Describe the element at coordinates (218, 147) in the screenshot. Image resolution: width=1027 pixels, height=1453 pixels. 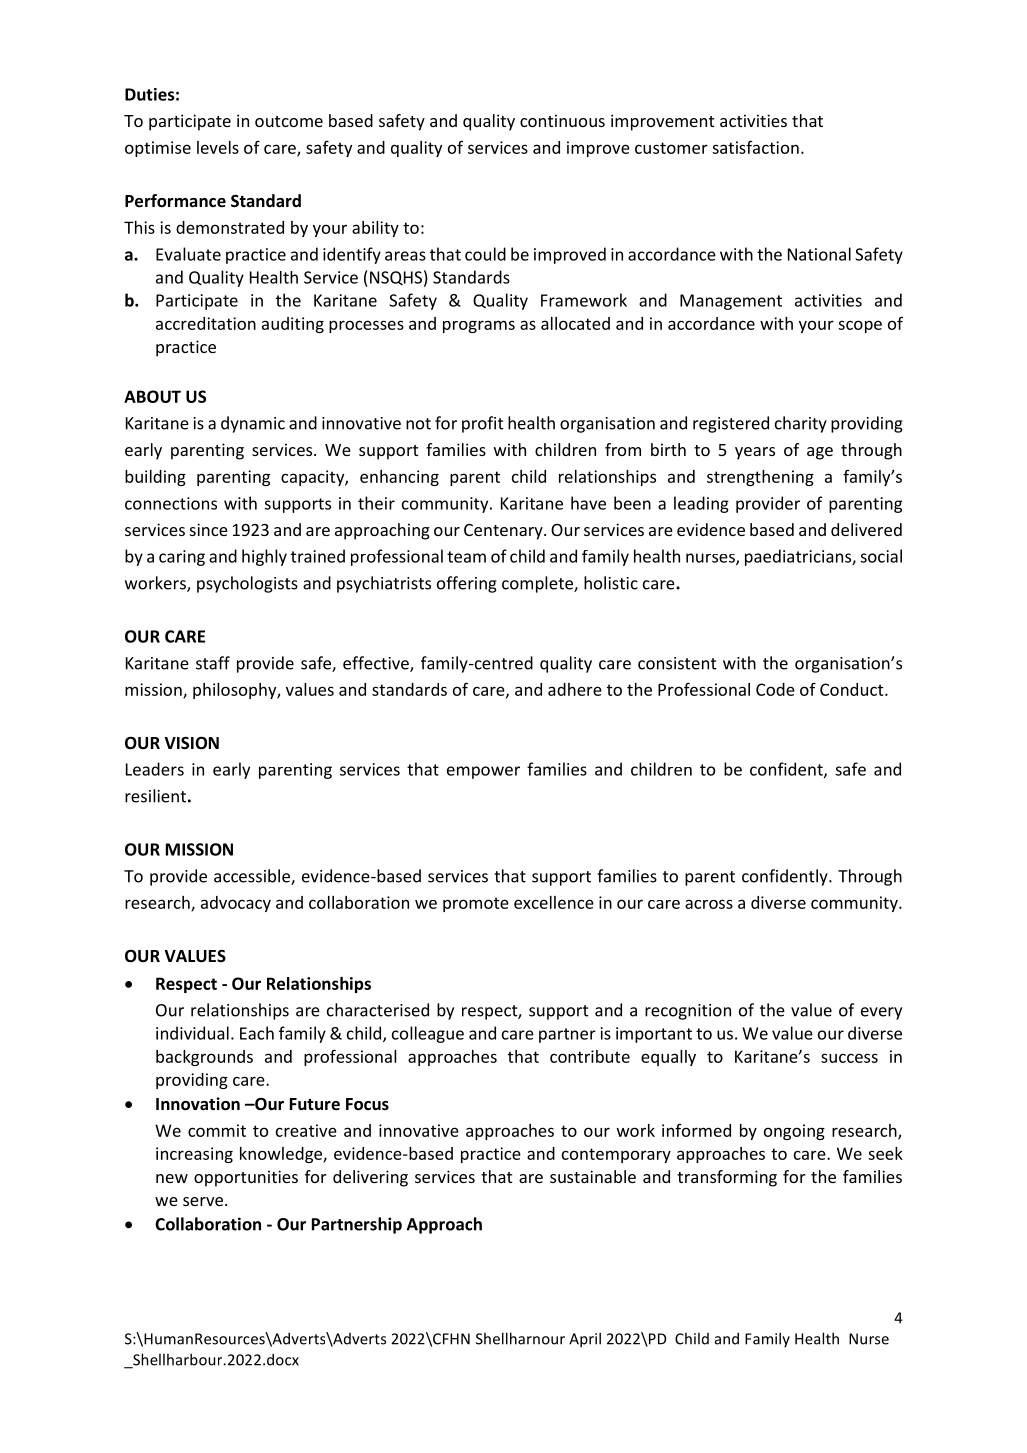
I see `levels` at that location.
